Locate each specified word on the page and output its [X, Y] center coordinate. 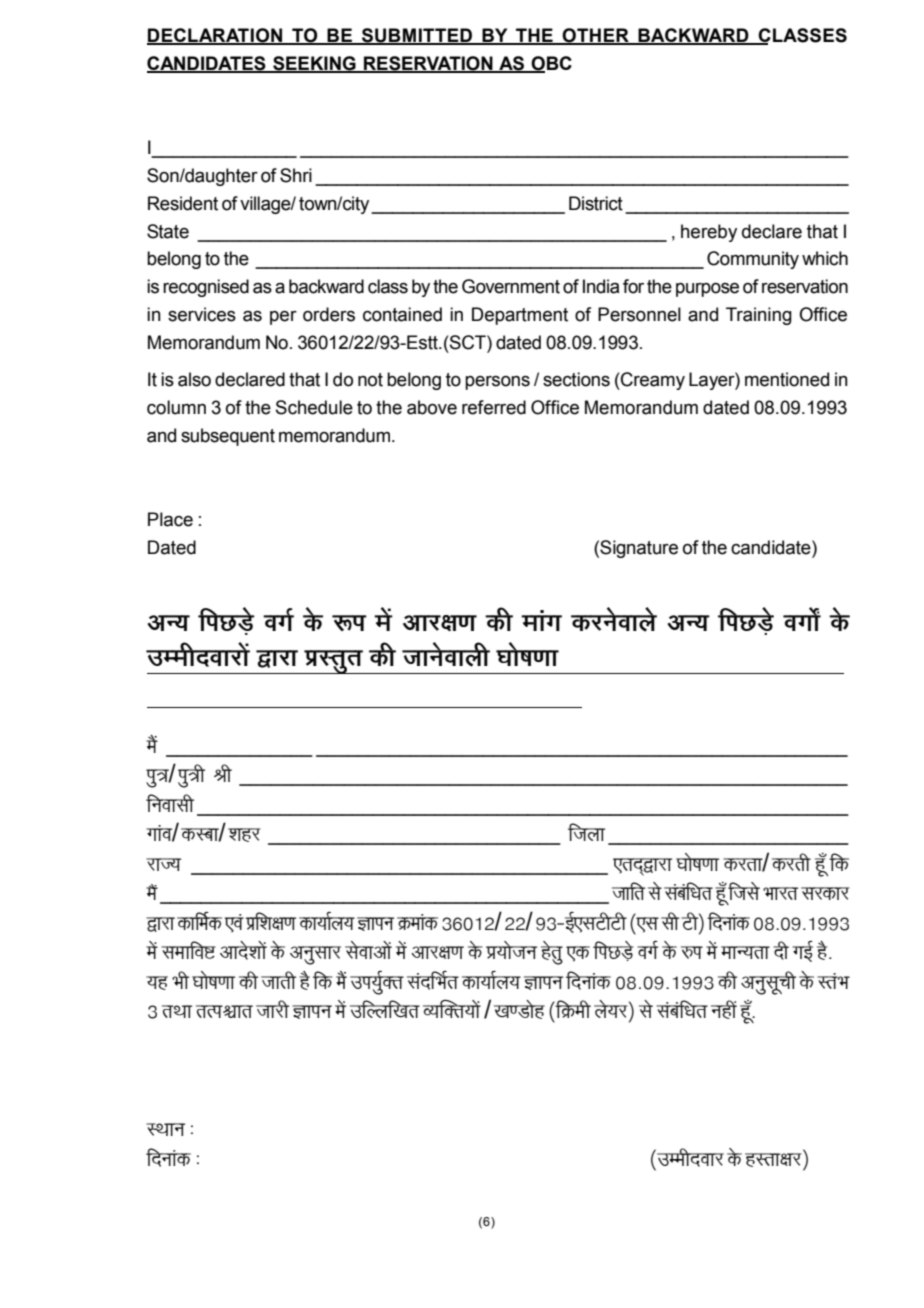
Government [511, 286]
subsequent [228, 437]
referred [494, 407]
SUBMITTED [417, 36]
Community [753, 260]
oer [781, 950]
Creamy [652, 381]
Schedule [314, 407]
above [432, 407]
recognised [206, 288]
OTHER [596, 36]
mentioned [787, 379]
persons [497, 383]
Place [170, 519]
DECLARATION [216, 36]
